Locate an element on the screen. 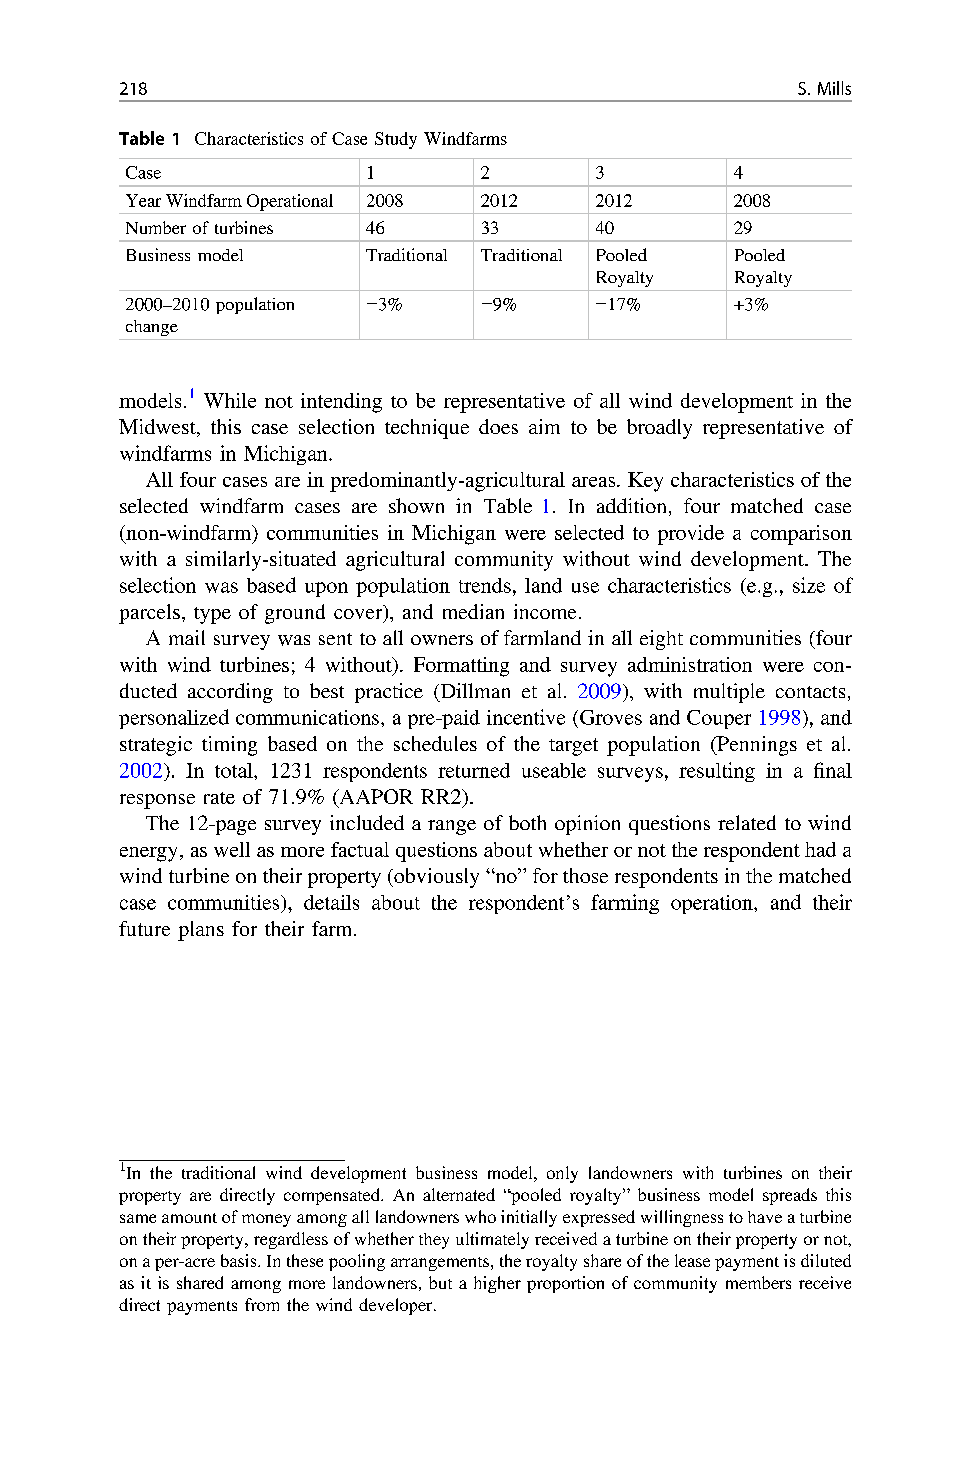 The width and height of the screenshot is (971, 1472). does is located at coordinates (498, 426).
